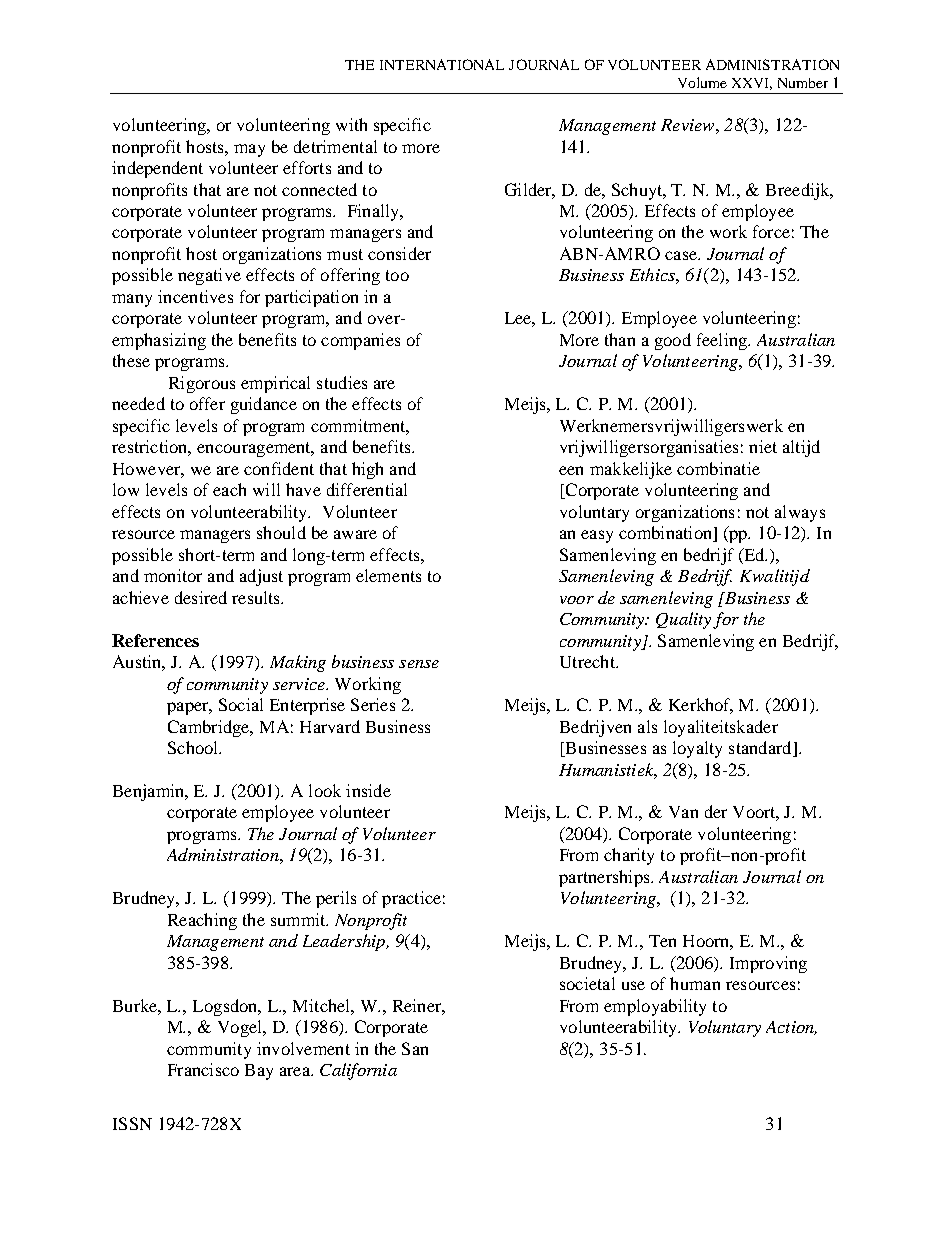 Image resolution: width=952 pixels, height=1233 pixels. What do you see at coordinates (255, 449) in the screenshot?
I see `encouragement` at bounding box center [255, 449].
